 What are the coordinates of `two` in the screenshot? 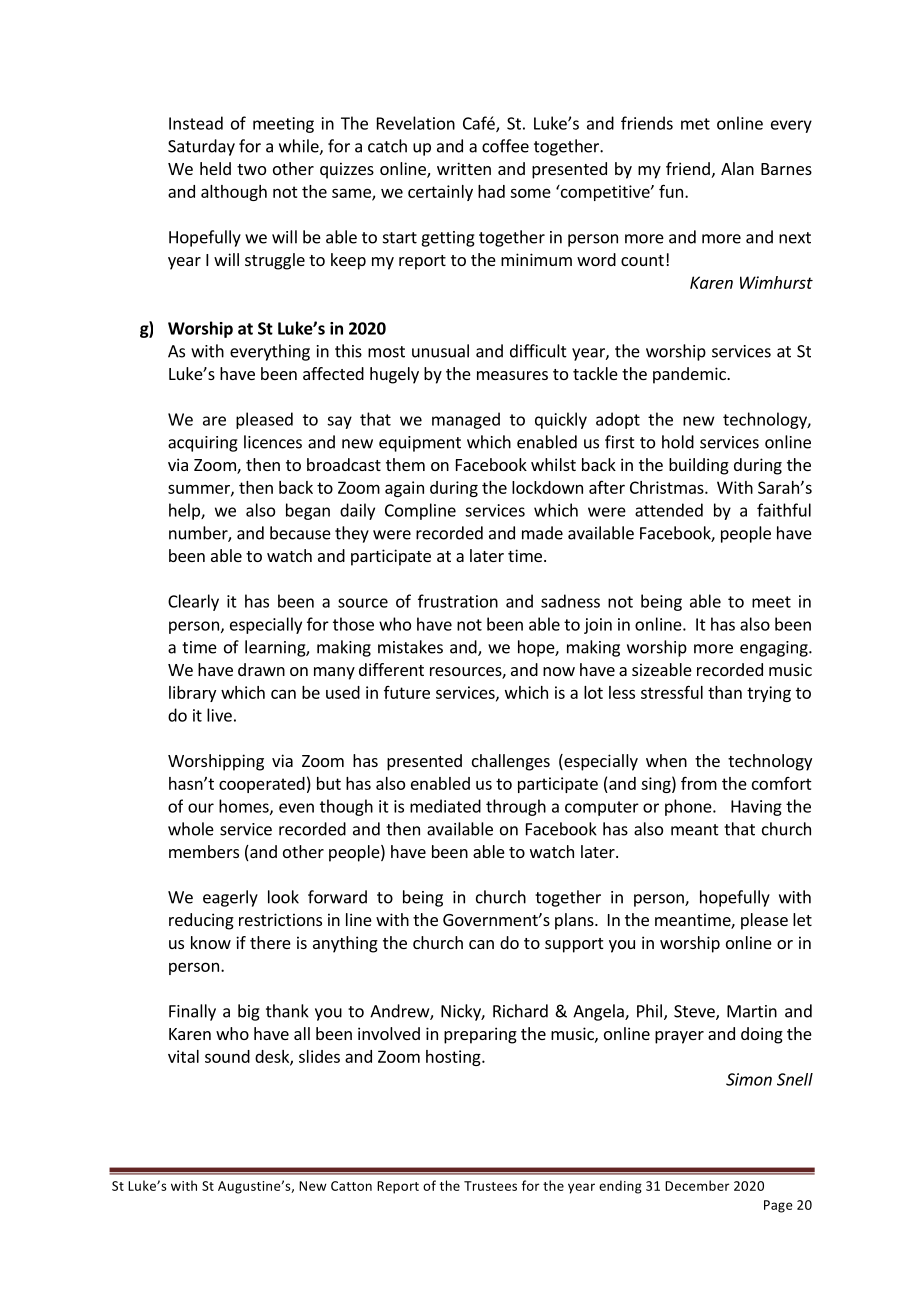 It's located at (251, 169).
